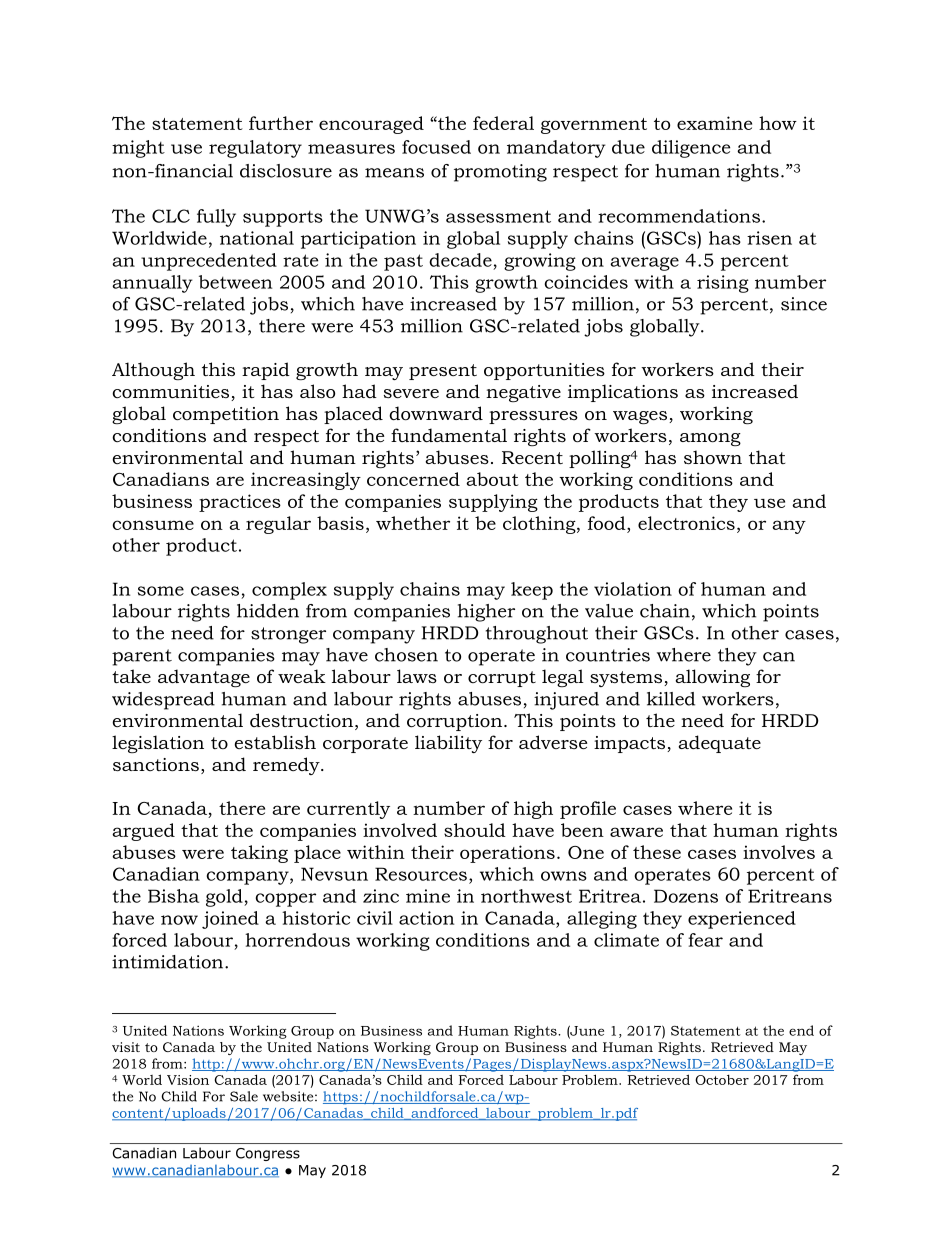 This image has width=952, height=1233. I want to click on action, so click(426, 918).
